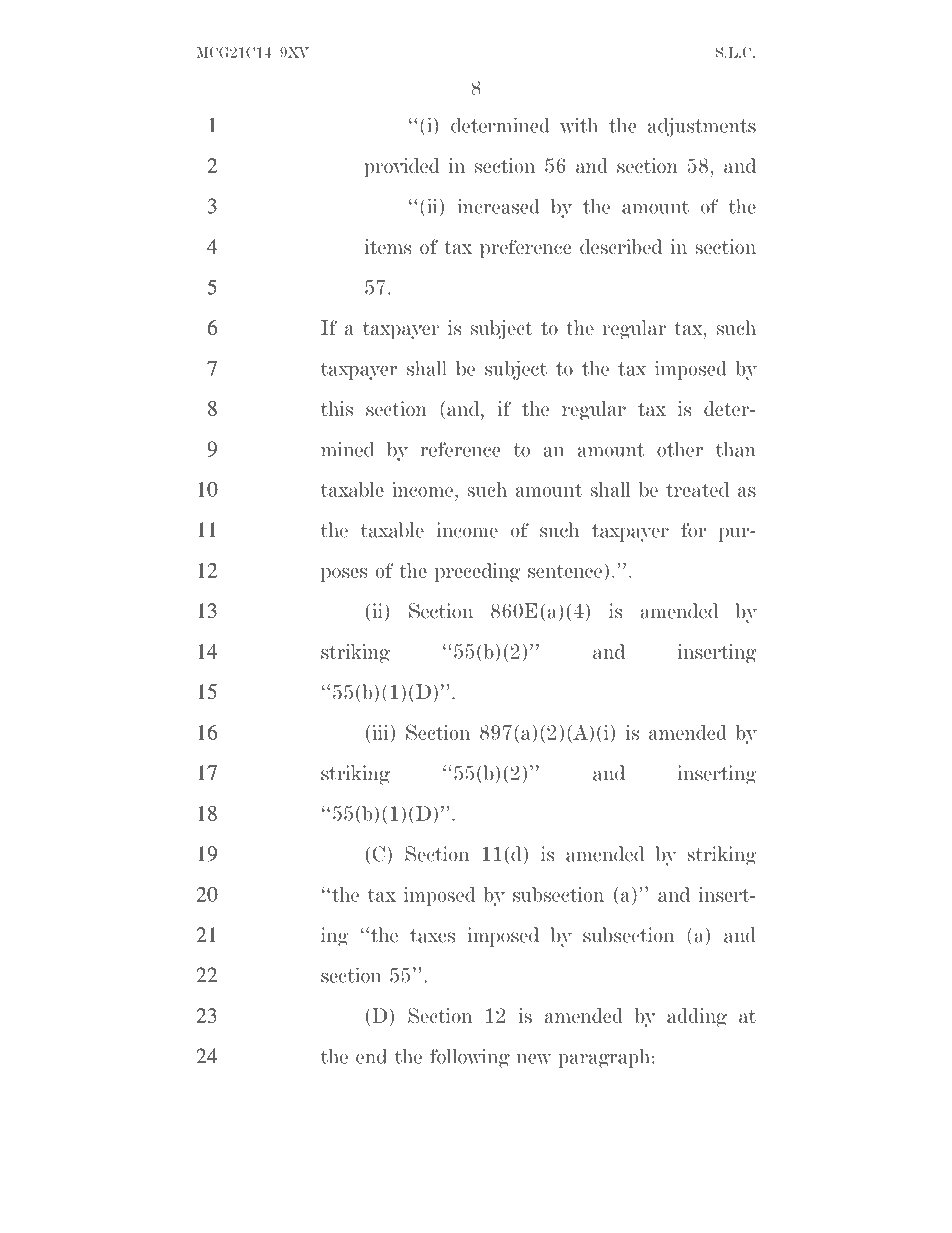  I want to click on for, so click(693, 530).
